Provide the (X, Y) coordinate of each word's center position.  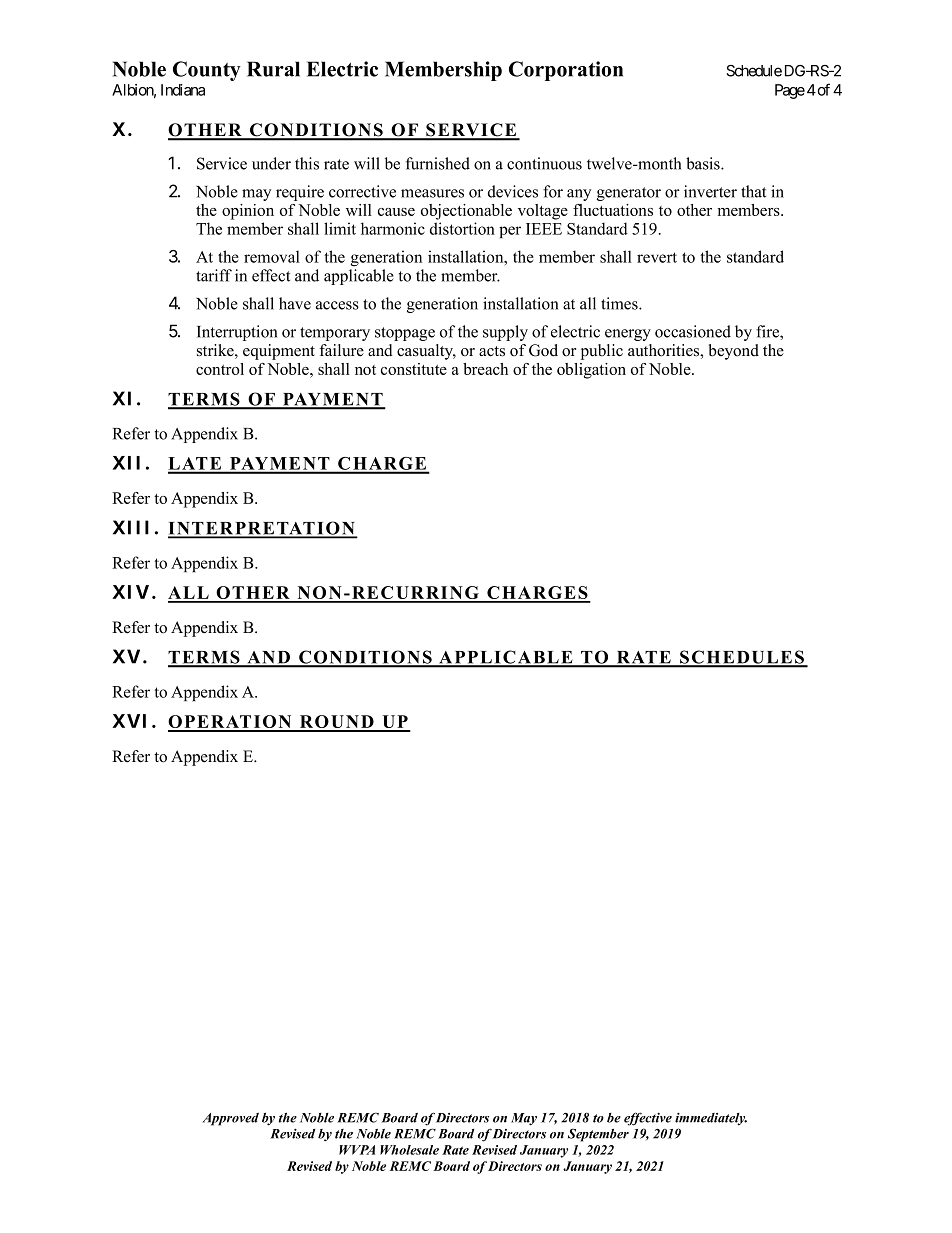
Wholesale (409, 1150)
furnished (438, 163)
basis (704, 163)
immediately (711, 1119)
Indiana (183, 90)
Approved (231, 1119)
